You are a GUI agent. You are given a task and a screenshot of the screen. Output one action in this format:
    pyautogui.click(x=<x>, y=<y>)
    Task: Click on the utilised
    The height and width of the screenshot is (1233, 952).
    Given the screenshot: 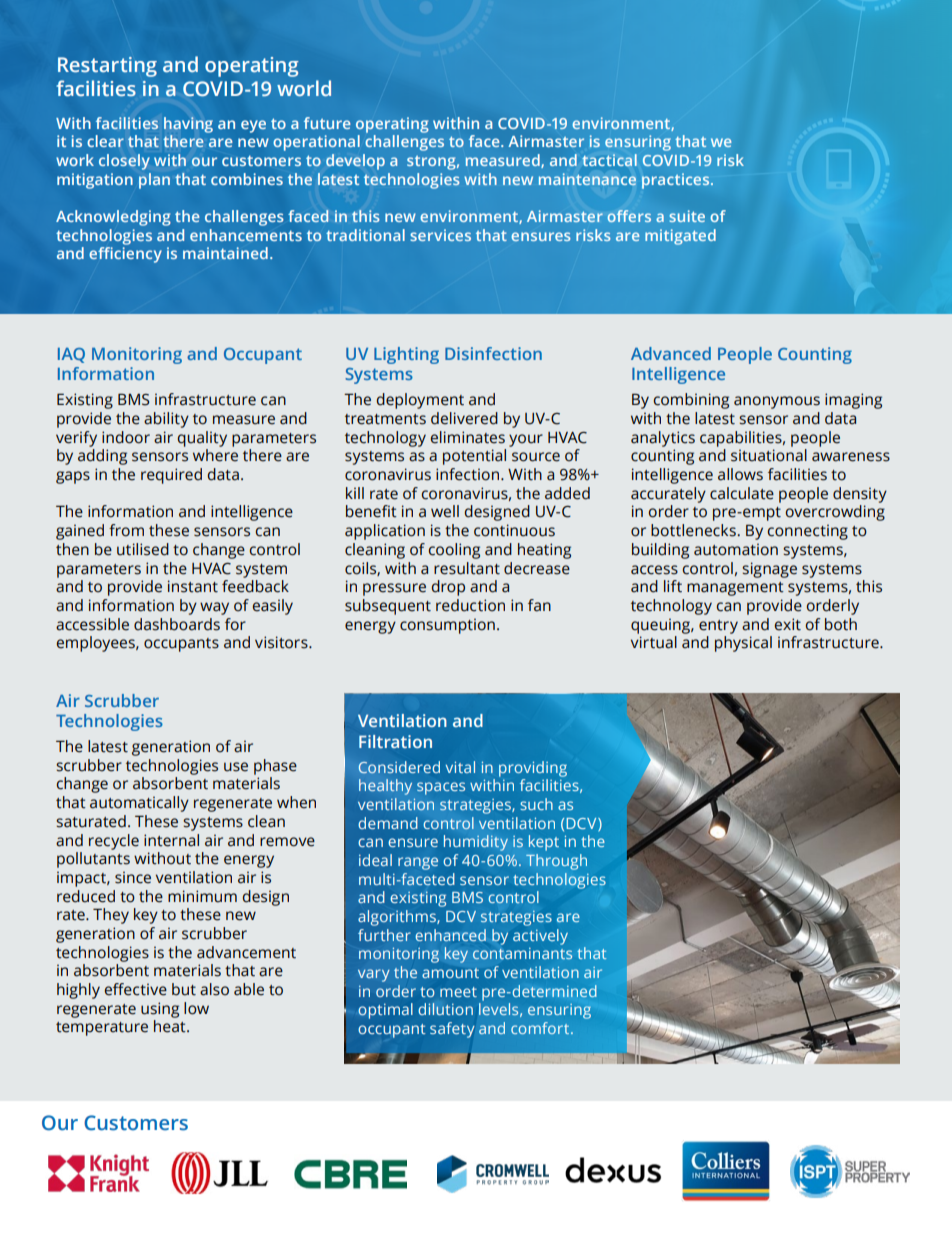 What is the action you would take?
    pyautogui.click(x=143, y=549)
